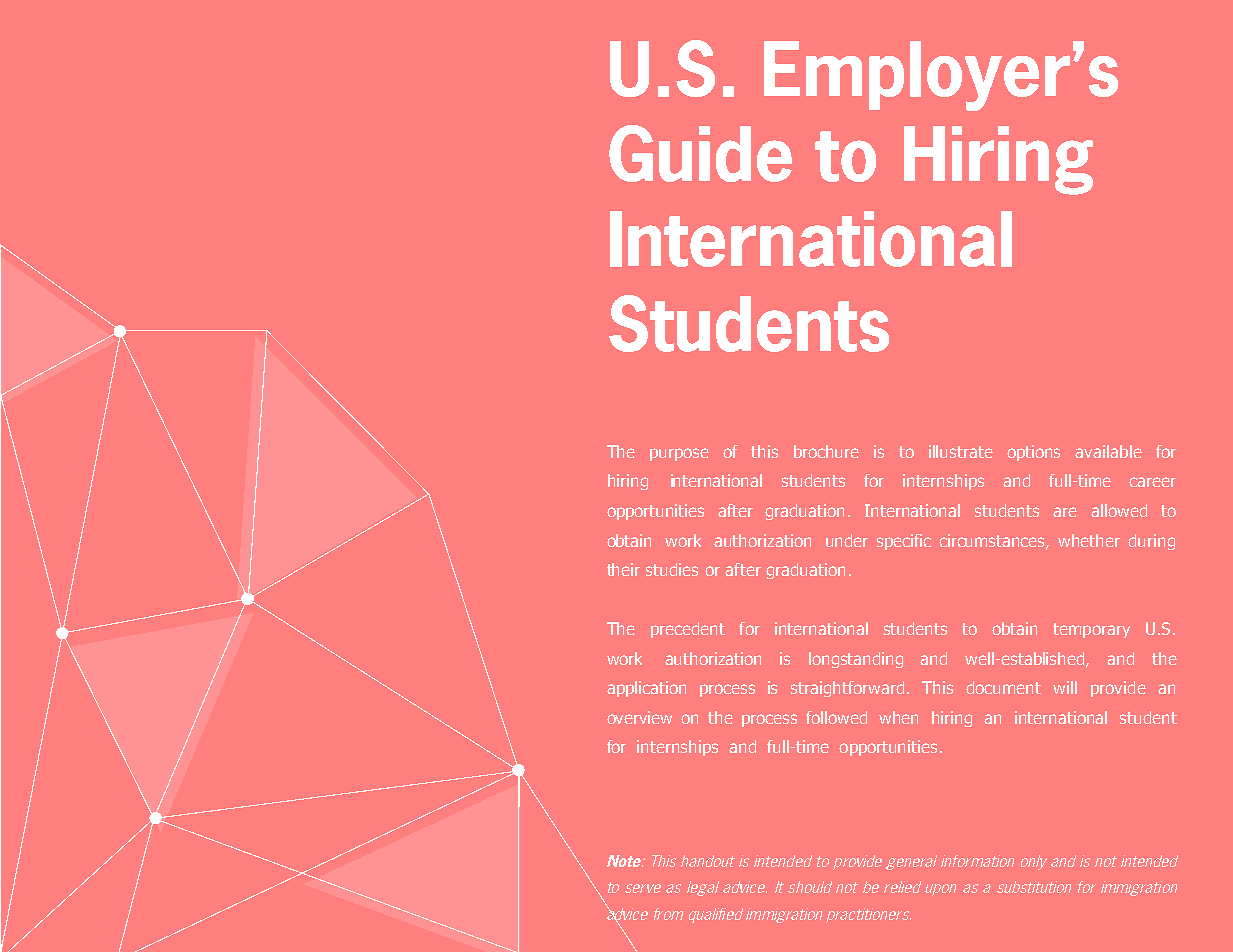 This screenshot has height=952, width=1233. I want to click on purpose, so click(679, 454).
